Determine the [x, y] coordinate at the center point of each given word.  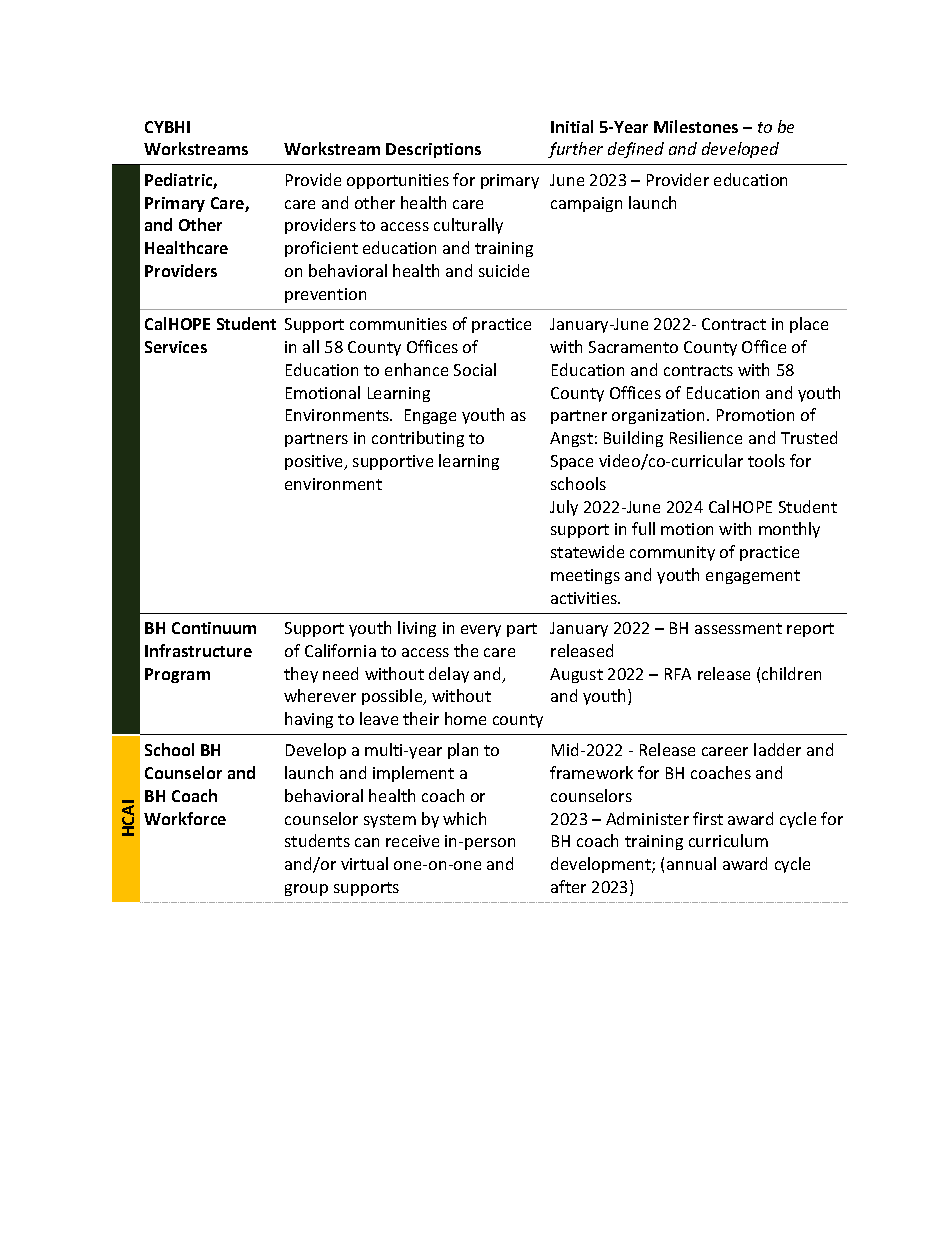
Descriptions [433, 150]
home [465, 718]
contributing [418, 439]
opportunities [398, 181]
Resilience [706, 437]
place [809, 325]
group [306, 890]
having [309, 720]
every [481, 631]
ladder [777, 749]
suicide [504, 270]
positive [315, 462]
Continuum [214, 628]
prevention [325, 295]
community [672, 553]
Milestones [696, 126]
